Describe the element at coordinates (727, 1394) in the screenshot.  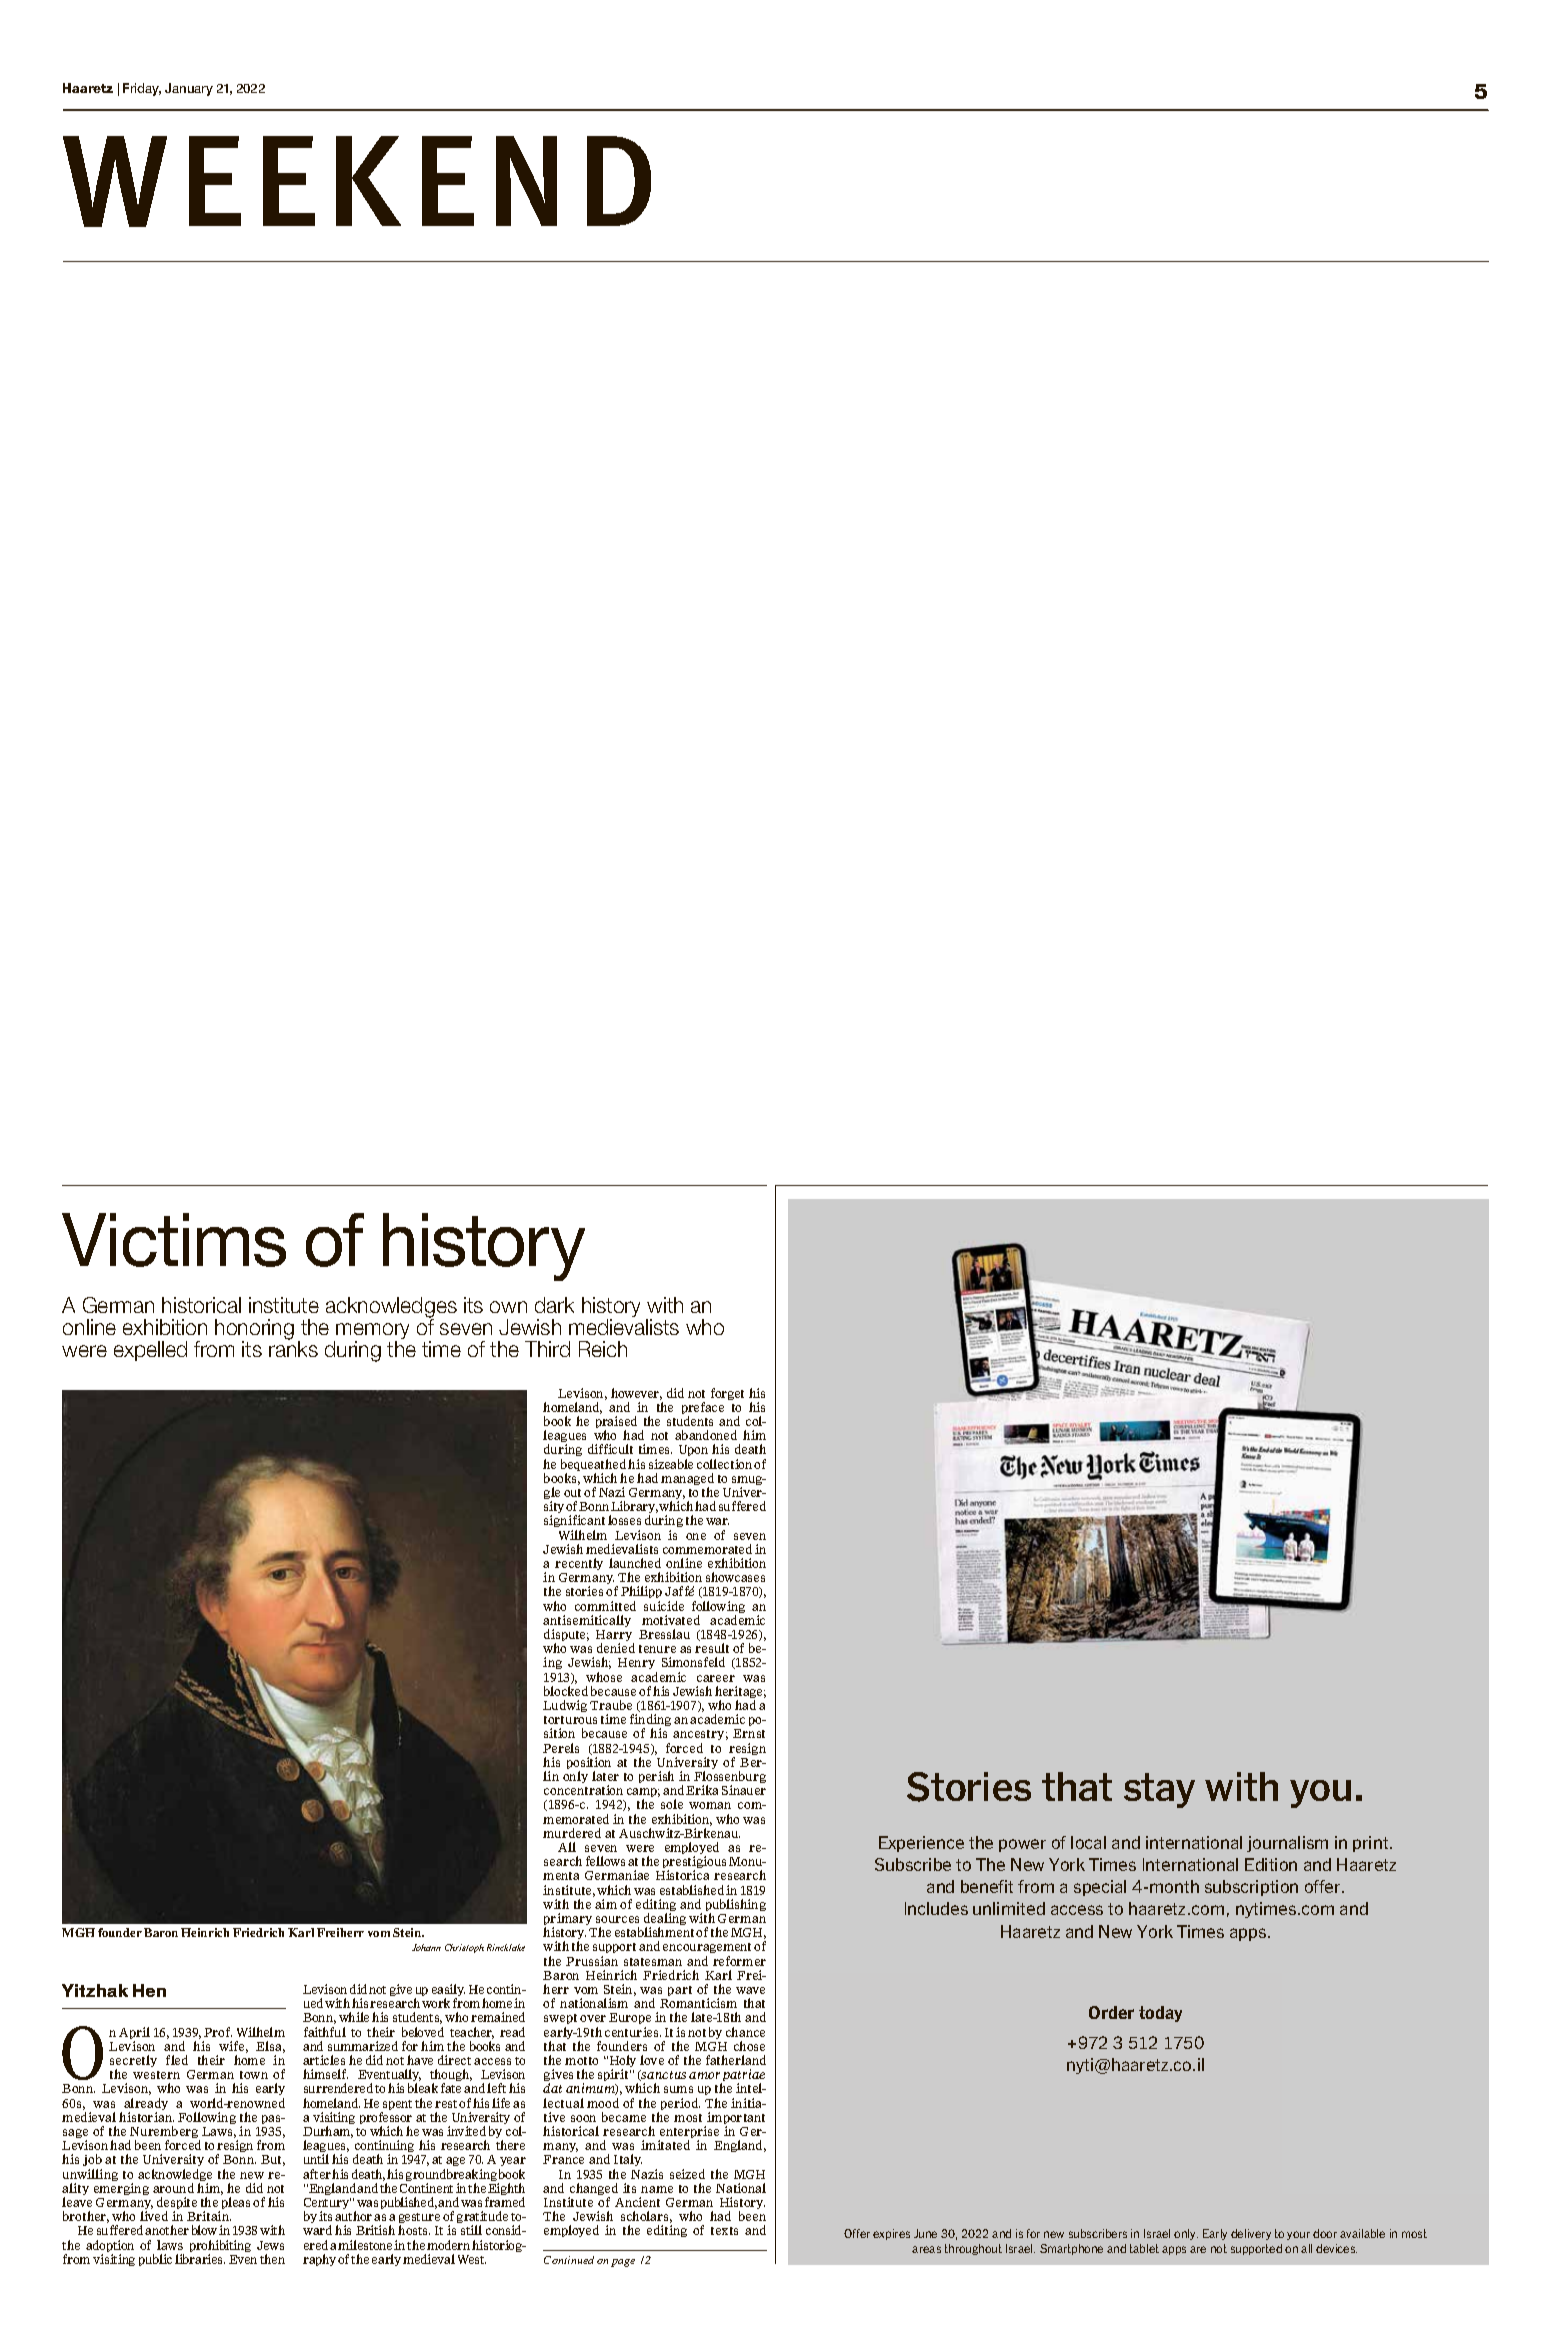
I see `forget` at that location.
